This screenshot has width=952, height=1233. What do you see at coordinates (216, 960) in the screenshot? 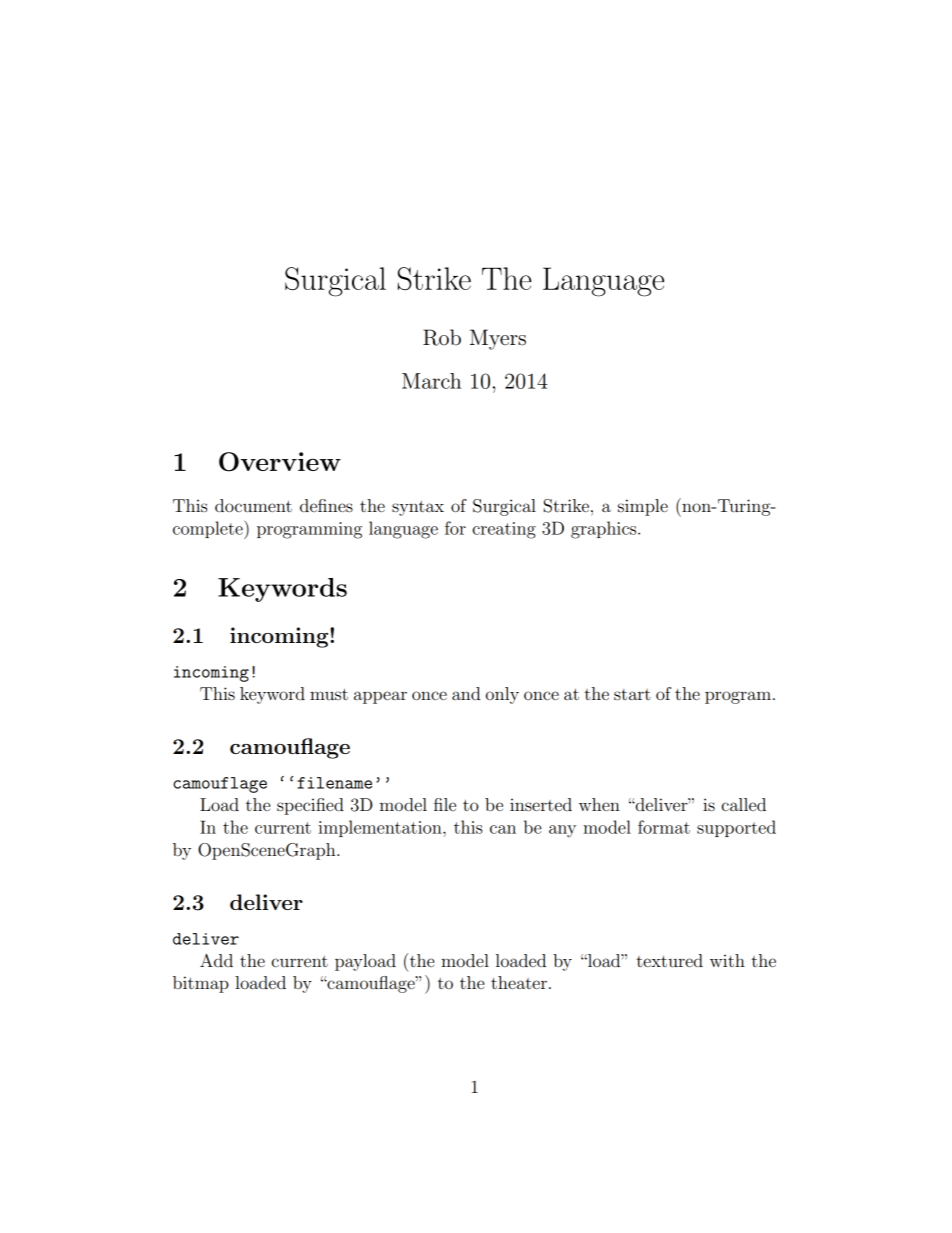
I see `Add` at bounding box center [216, 960].
